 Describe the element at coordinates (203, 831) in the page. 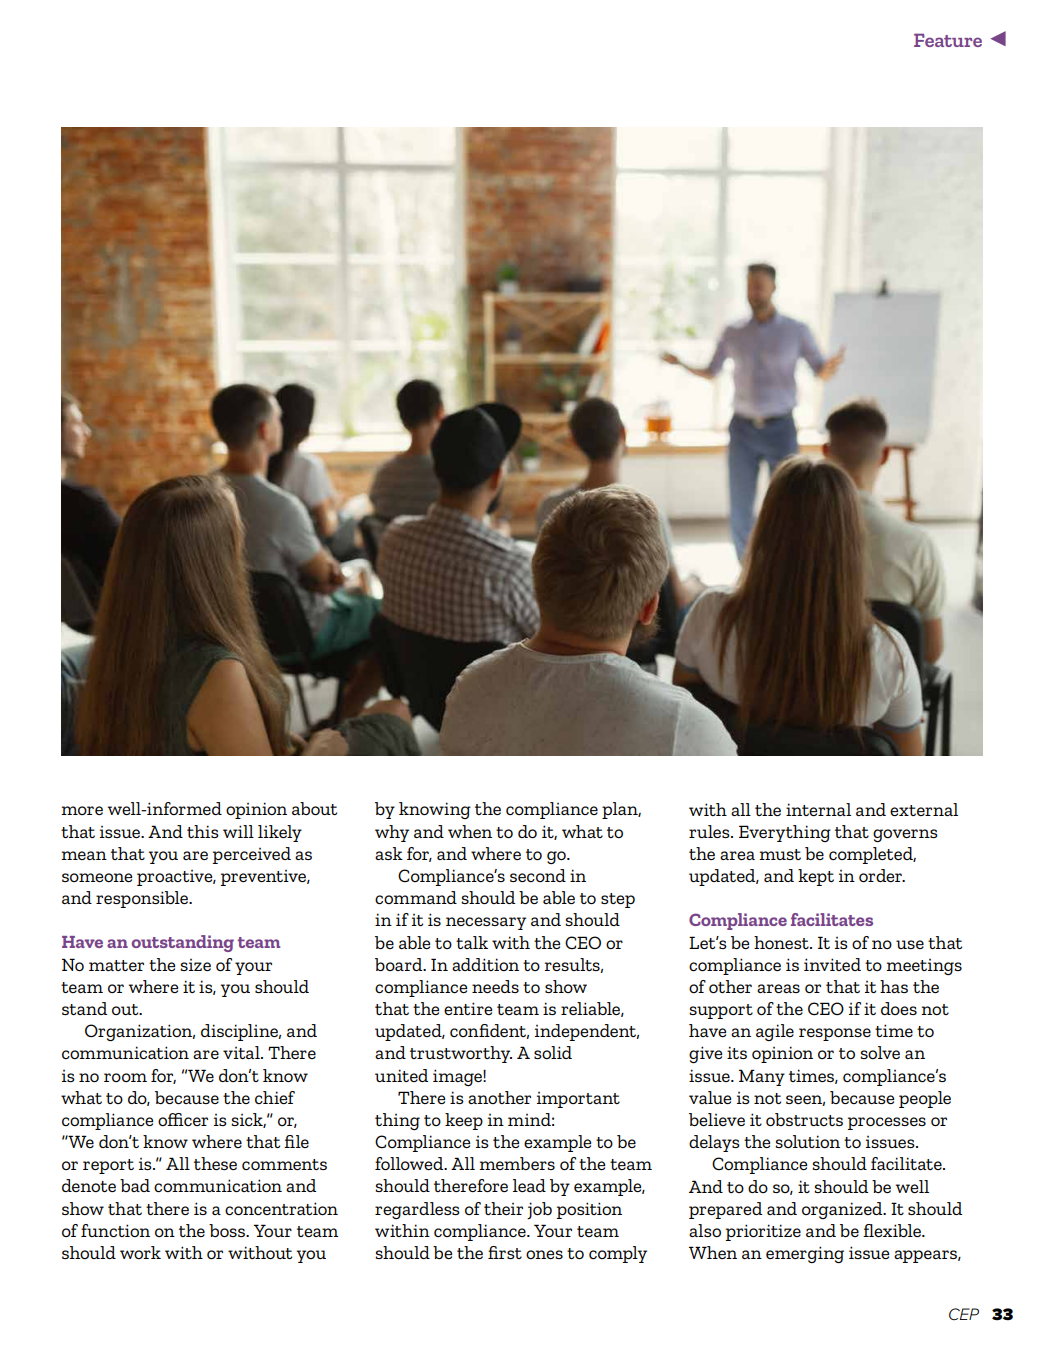

I see `this` at that location.
